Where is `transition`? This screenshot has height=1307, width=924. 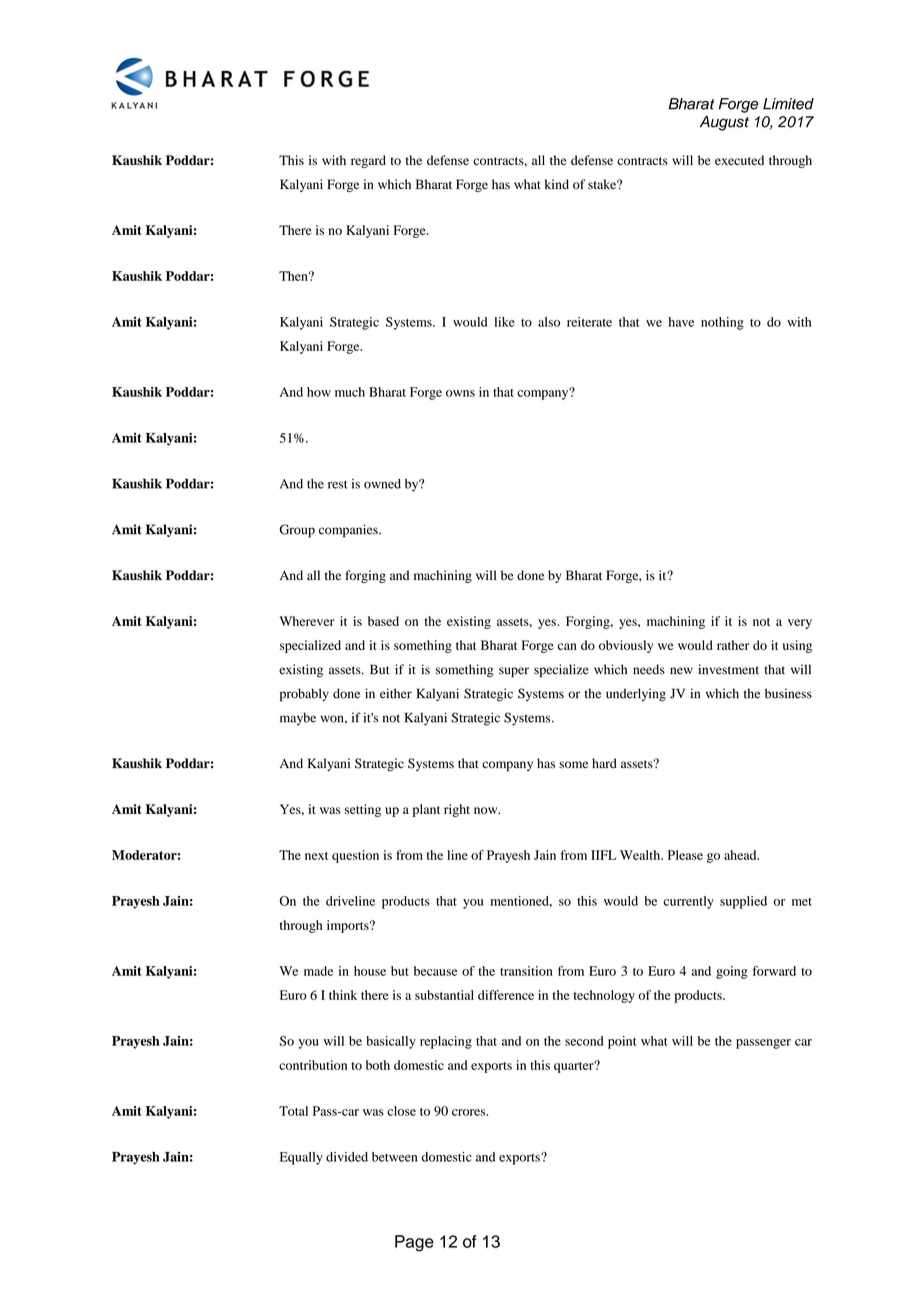
transition is located at coordinates (526, 971).
